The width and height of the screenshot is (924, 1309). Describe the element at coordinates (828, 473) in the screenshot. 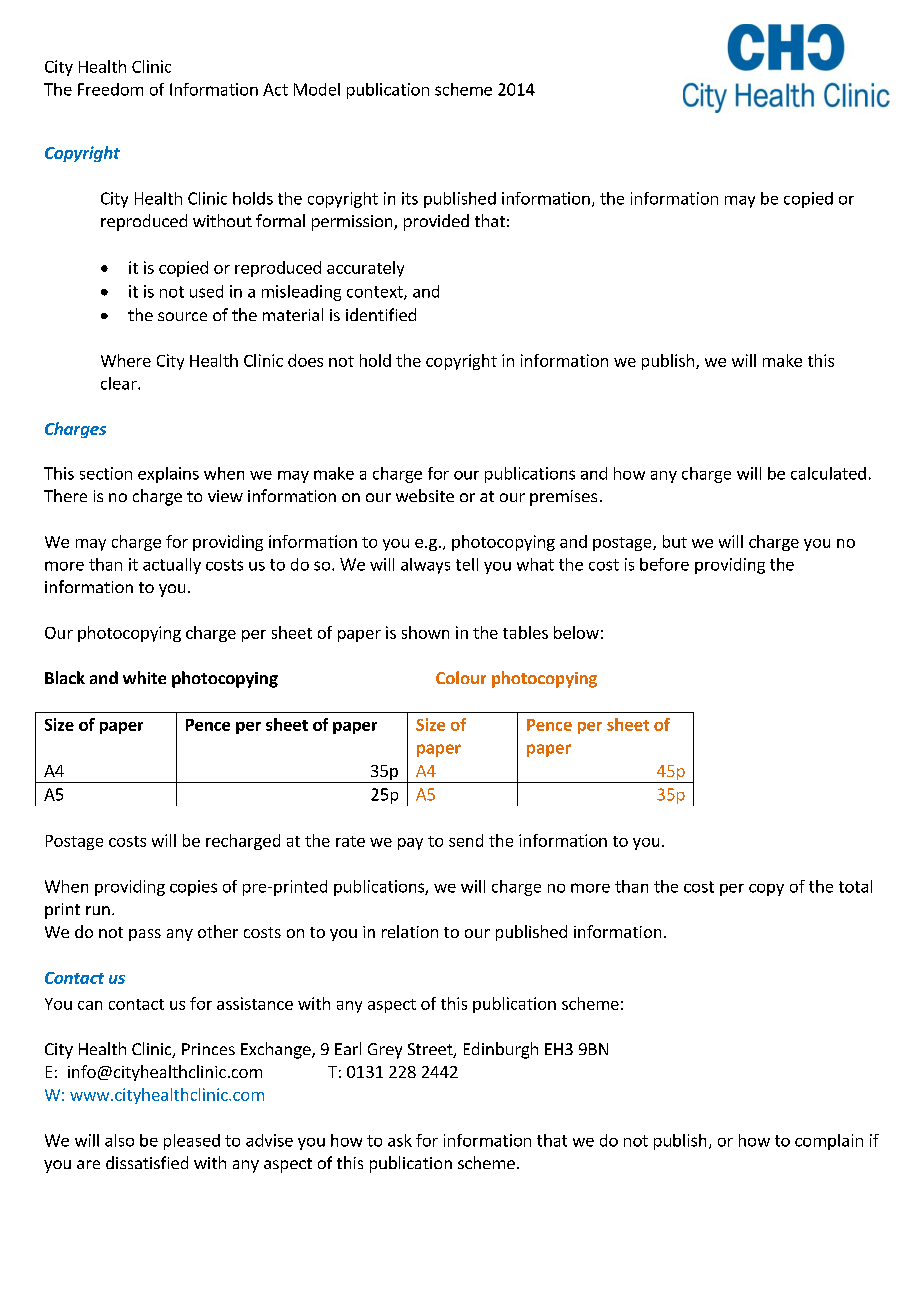

I see `calculated` at that location.
